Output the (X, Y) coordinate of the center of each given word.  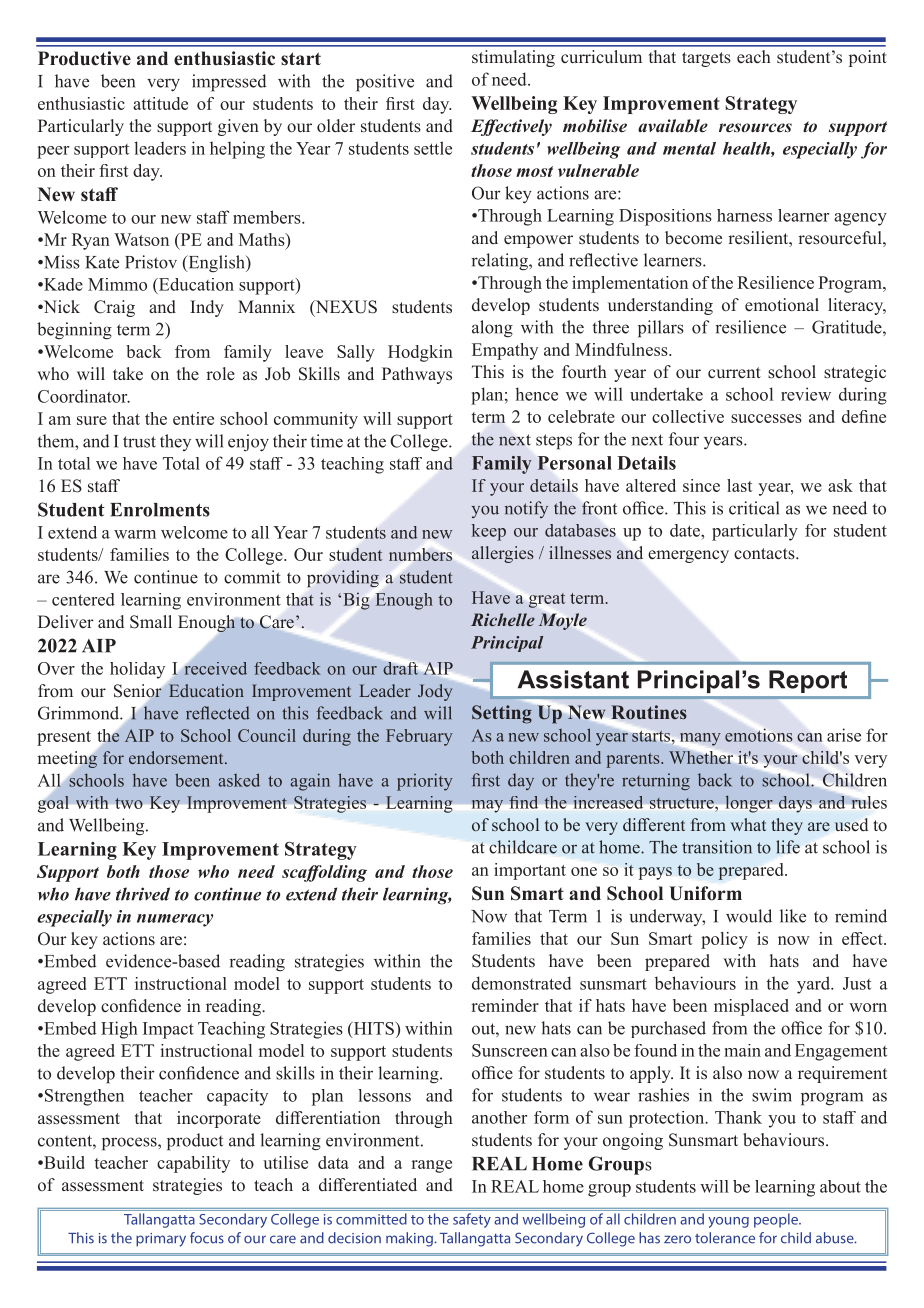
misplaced (751, 1007)
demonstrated (522, 983)
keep (489, 532)
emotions (758, 735)
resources (755, 127)
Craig (114, 308)
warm (135, 534)
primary (161, 1240)
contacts (765, 554)
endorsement (177, 757)
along (492, 329)
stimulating (513, 58)
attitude (160, 103)
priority (425, 782)
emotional (782, 304)
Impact (168, 1030)
